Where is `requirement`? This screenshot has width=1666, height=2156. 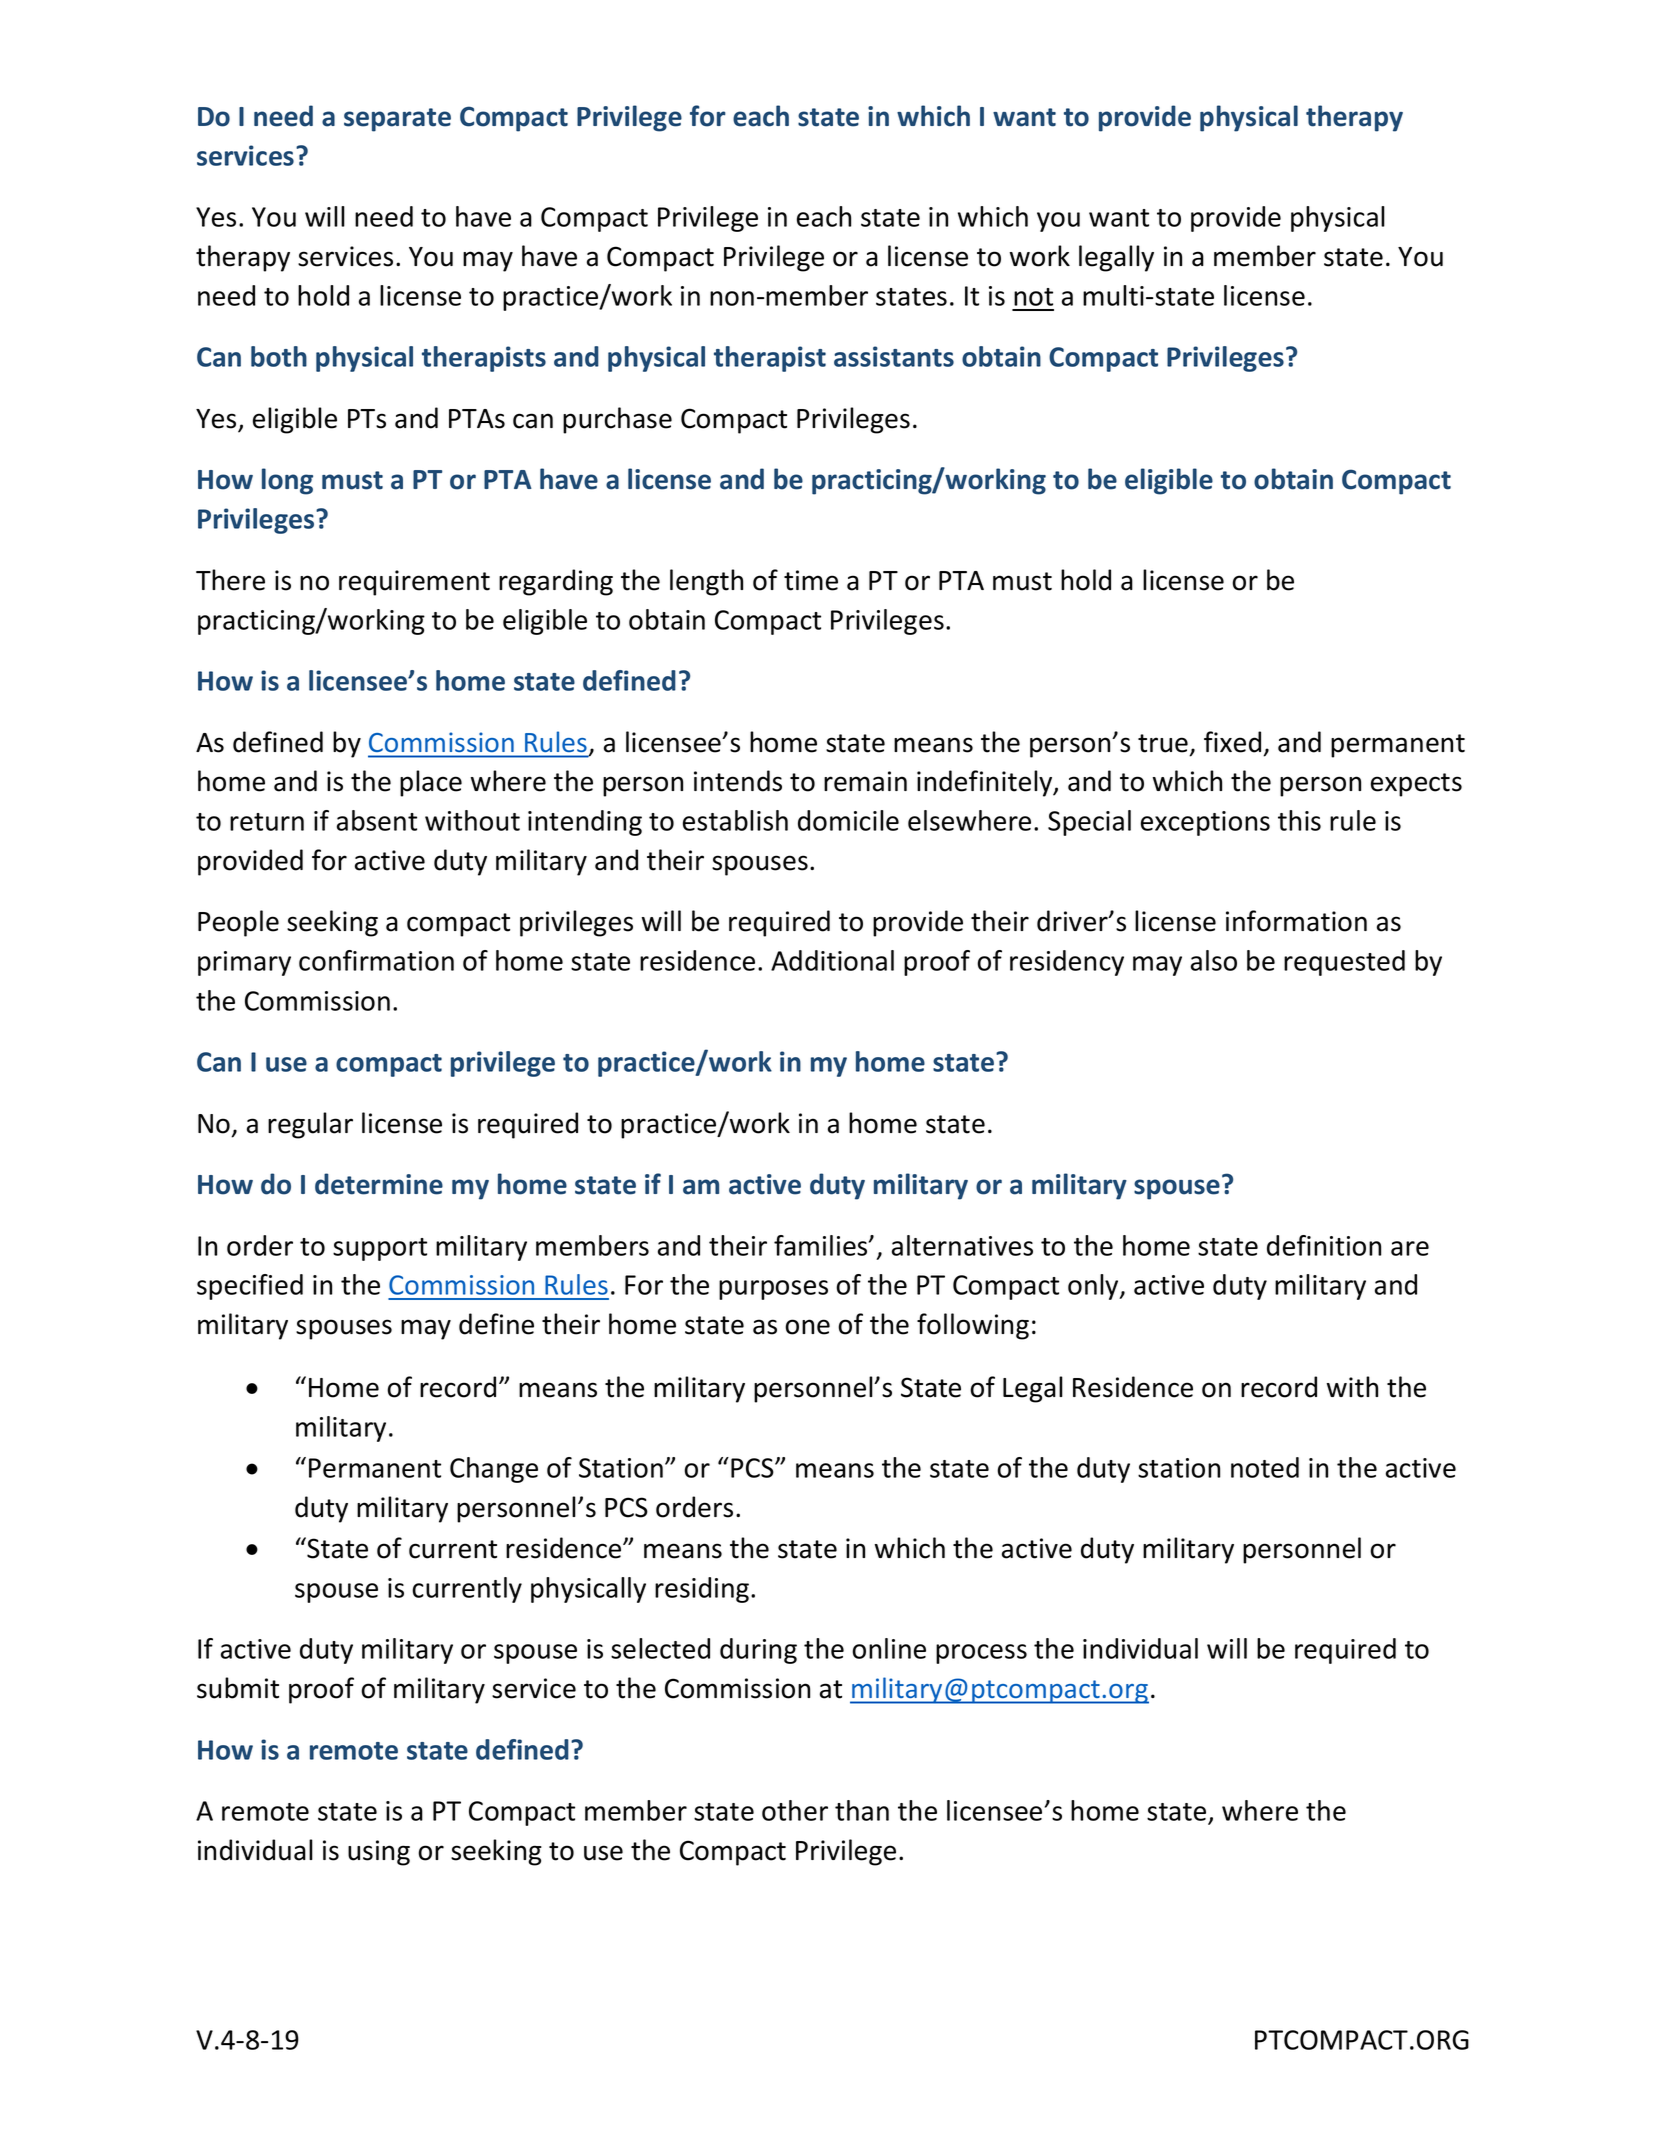 requirement is located at coordinates (414, 583).
